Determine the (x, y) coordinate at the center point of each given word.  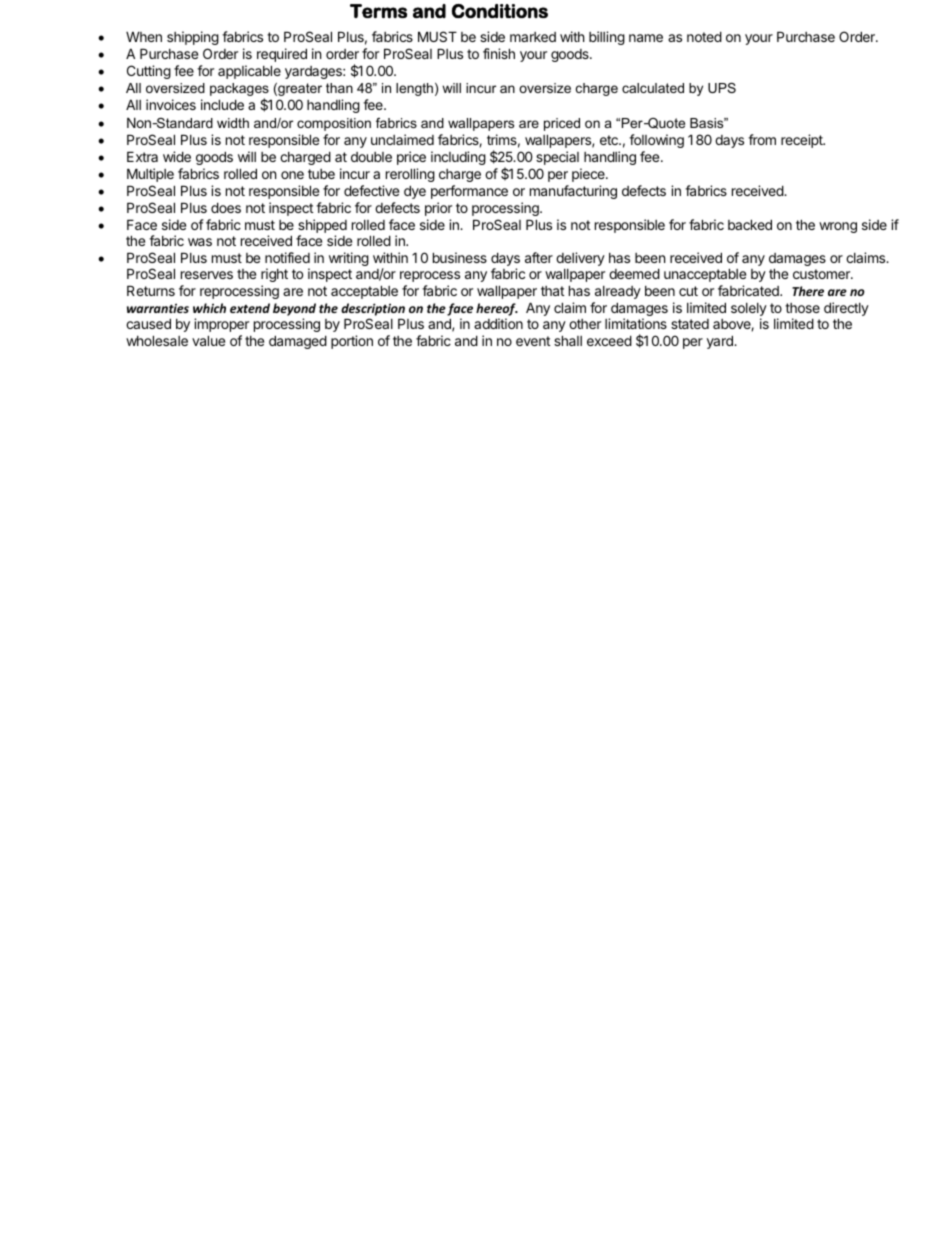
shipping (193, 38)
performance (469, 192)
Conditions (500, 11)
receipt (803, 141)
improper (221, 325)
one (292, 175)
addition (498, 323)
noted (704, 36)
